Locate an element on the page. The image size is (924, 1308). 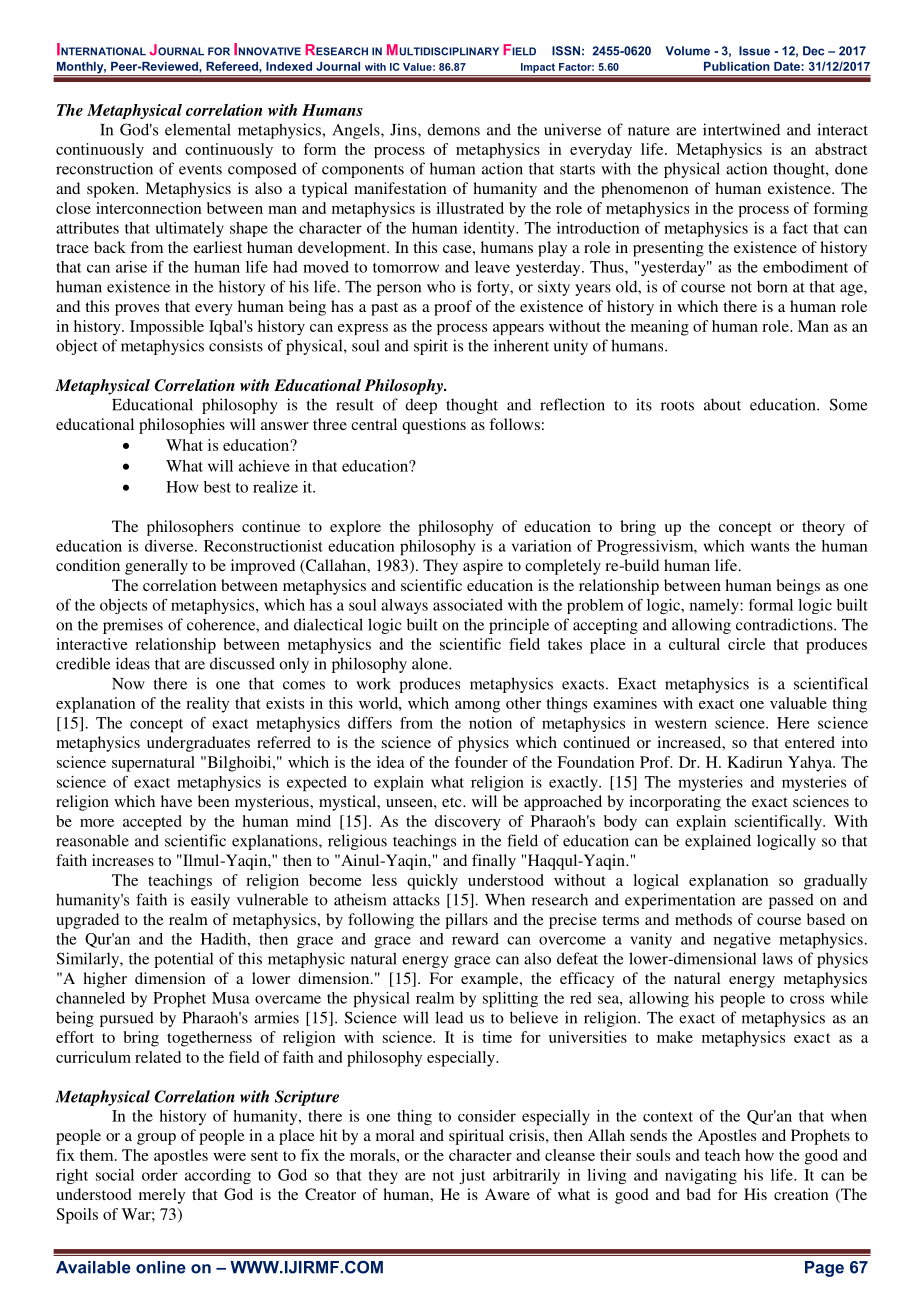
Yahya is located at coordinates (811, 764).
